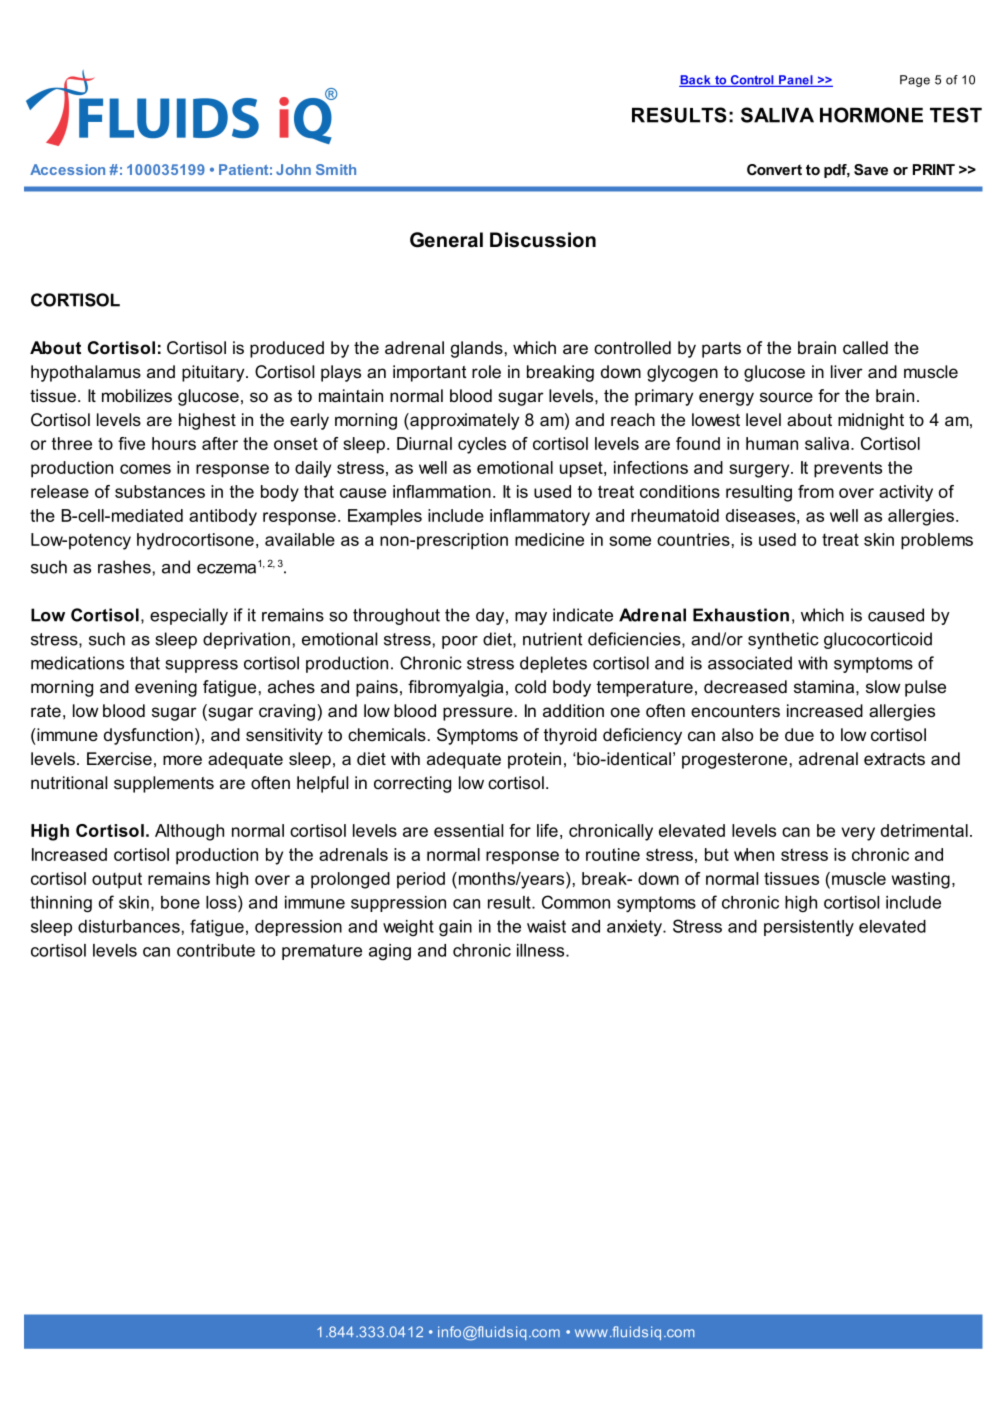  I want to click on liver, so click(847, 371).
